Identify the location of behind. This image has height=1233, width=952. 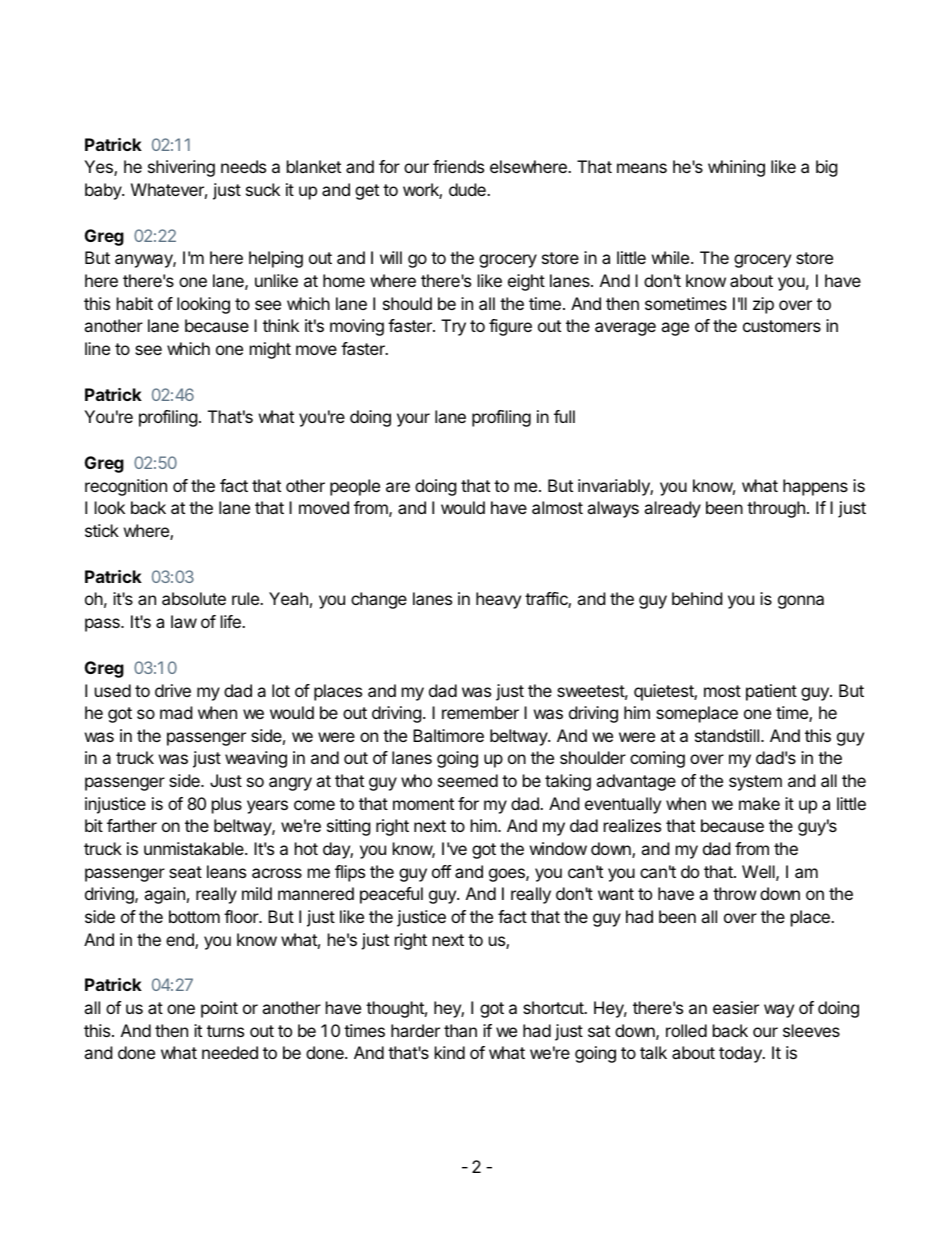
(697, 598).
